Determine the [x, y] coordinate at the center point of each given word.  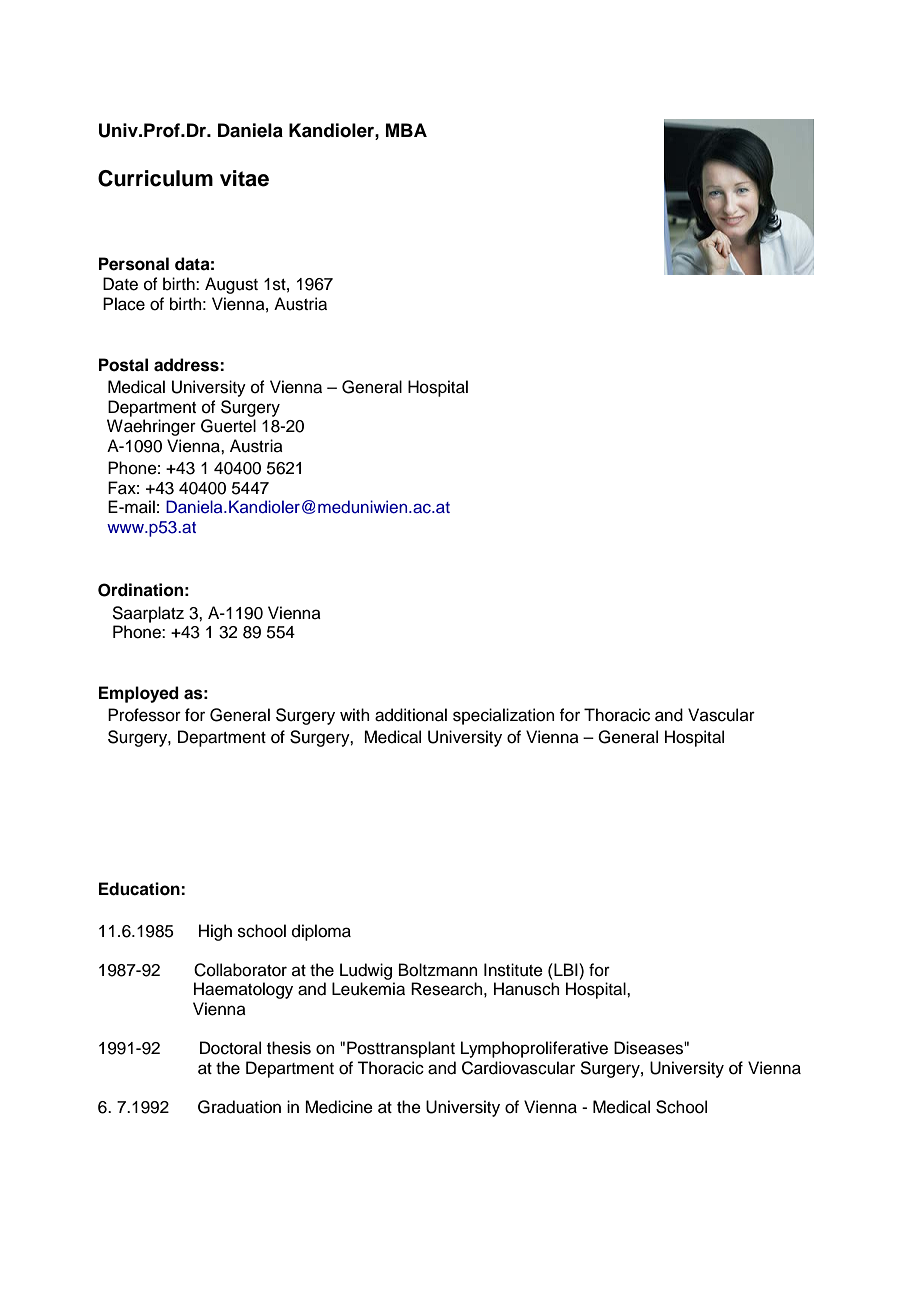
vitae [244, 178]
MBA [406, 130]
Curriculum [155, 178]
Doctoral [230, 1048]
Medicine [339, 1107]
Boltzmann [438, 970]
